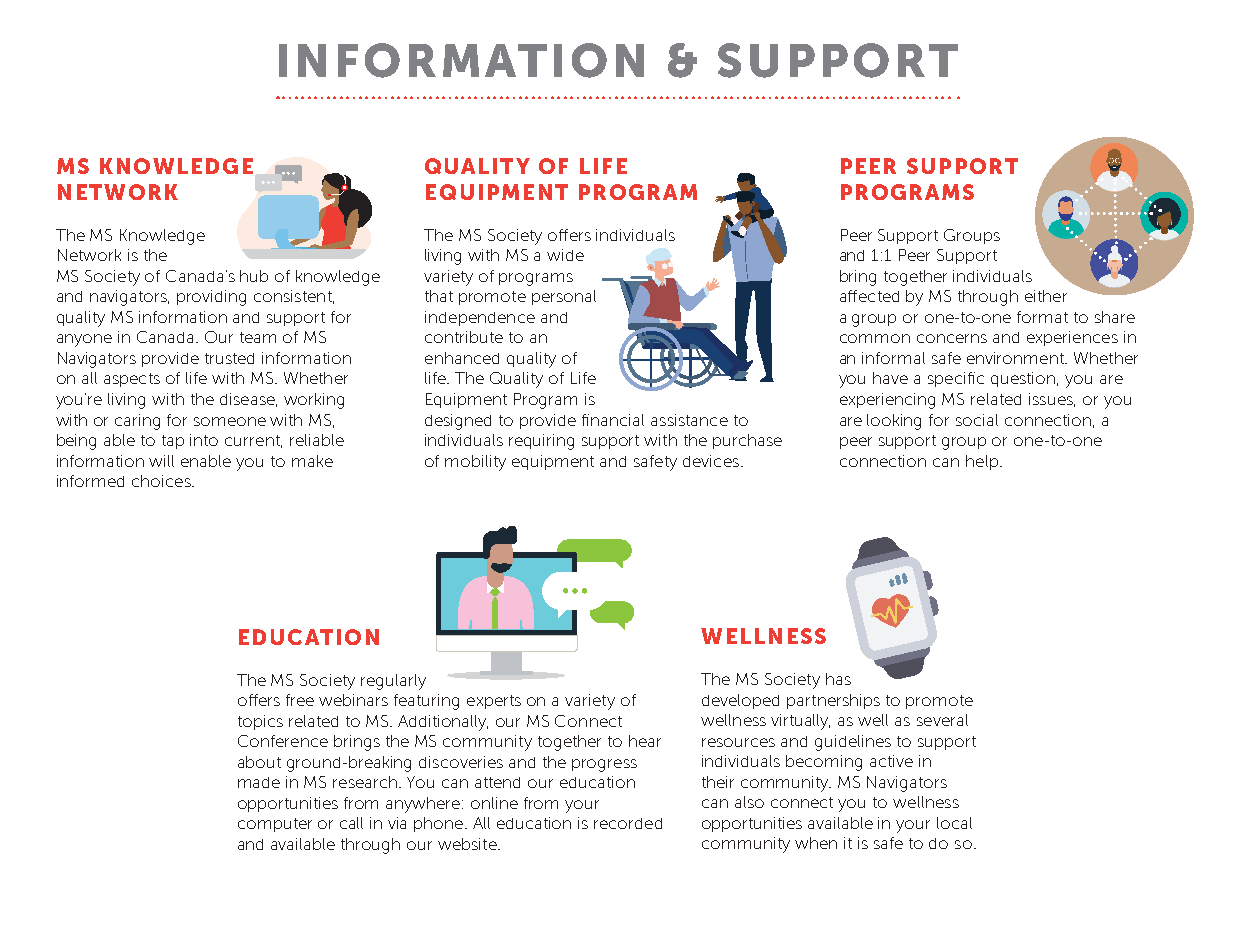  I want to click on computer, so click(275, 825).
